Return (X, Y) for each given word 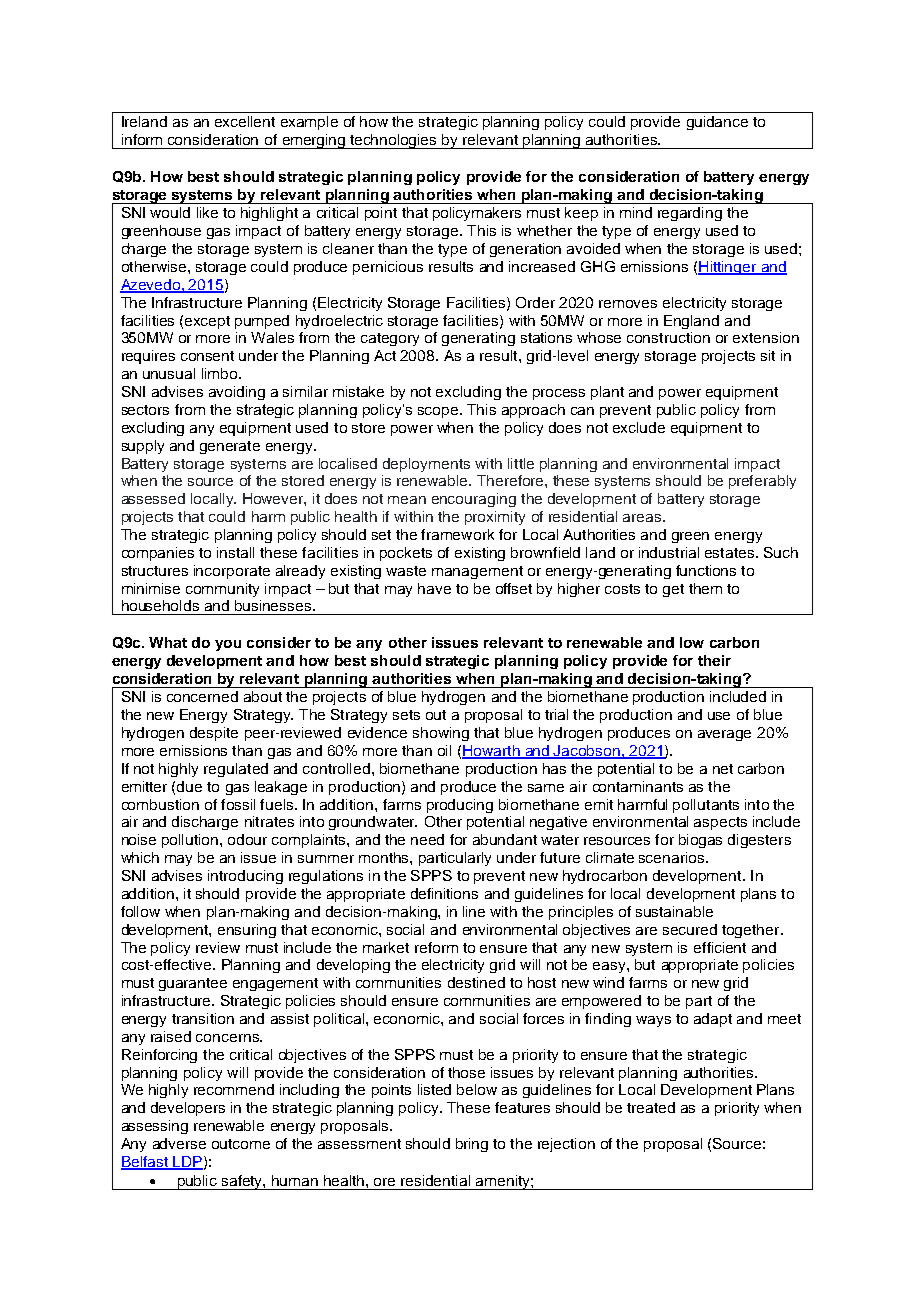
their (714, 660)
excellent (245, 121)
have (434, 588)
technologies (394, 141)
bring (472, 1145)
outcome (241, 1144)
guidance (717, 123)
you (228, 645)
